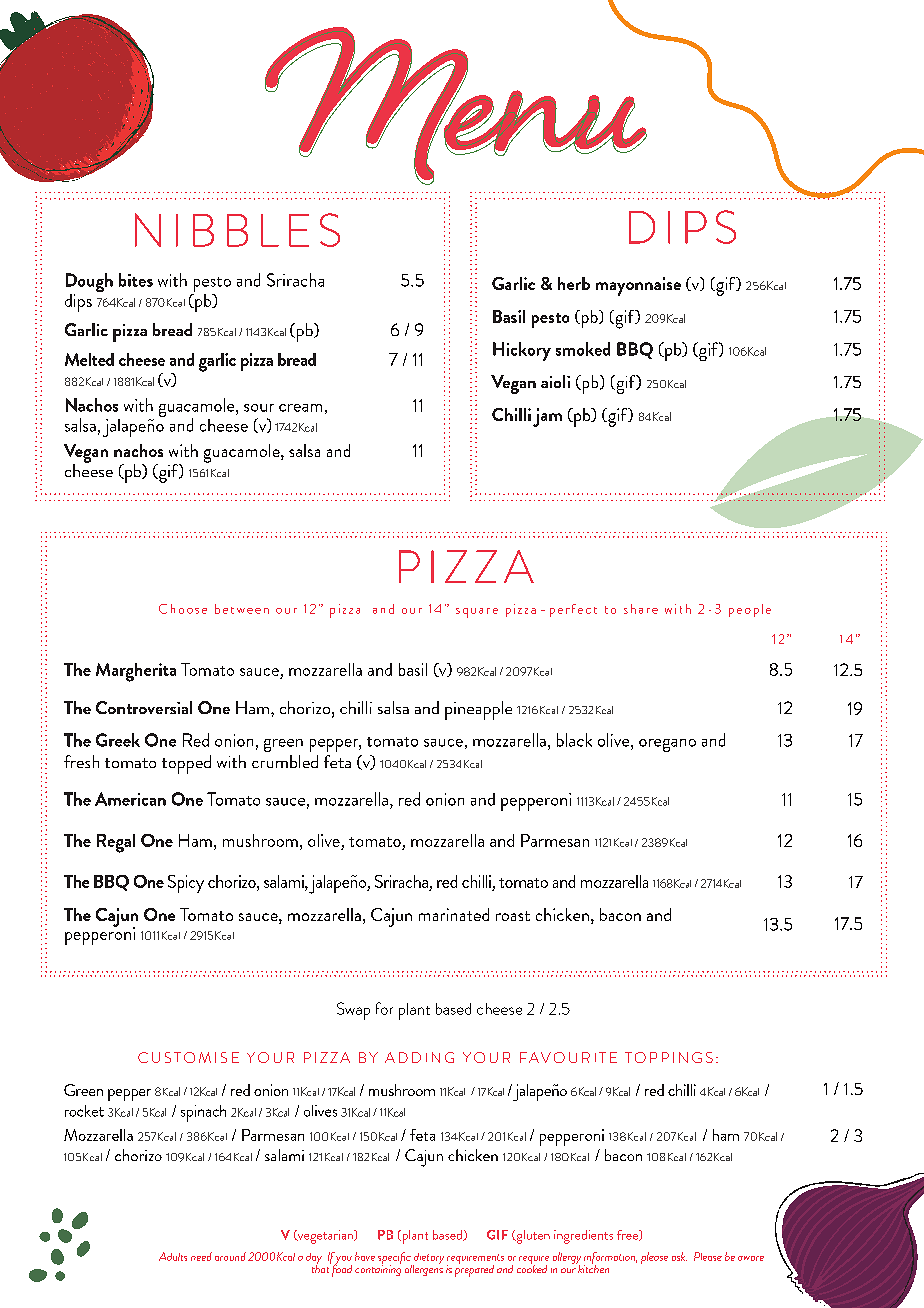  Describe the element at coordinates (173, 1256) in the image. I see `Adults` at that location.
